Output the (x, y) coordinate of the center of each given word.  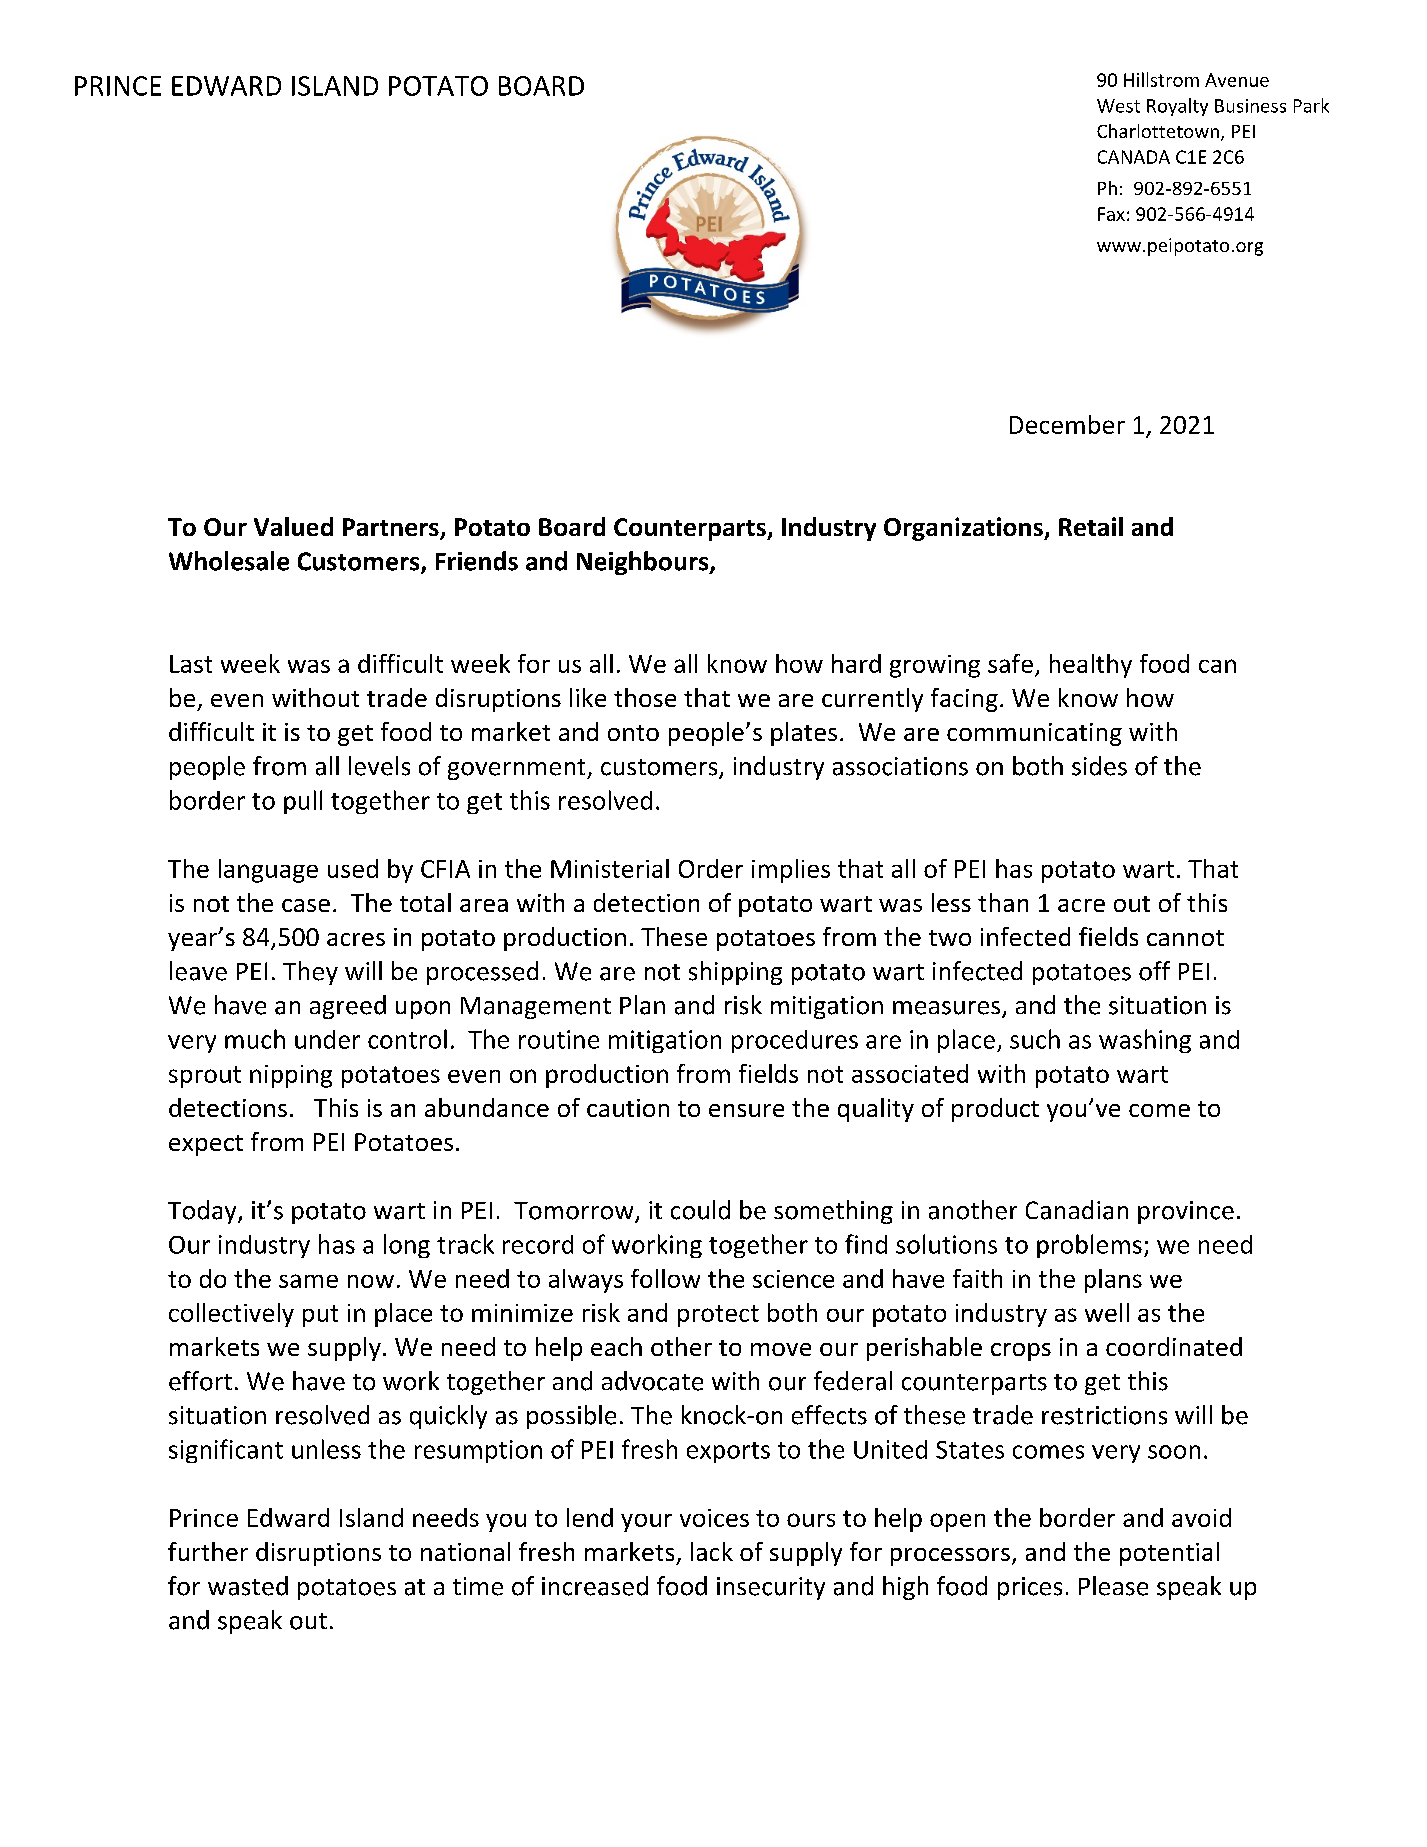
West (1118, 106)
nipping (291, 1076)
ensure (746, 1110)
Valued (293, 526)
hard (856, 663)
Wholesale (229, 561)
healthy (1091, 666)
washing (1145, 1041)
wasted (248, 1586)
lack (712, 1551)
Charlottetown (1158, 131)
